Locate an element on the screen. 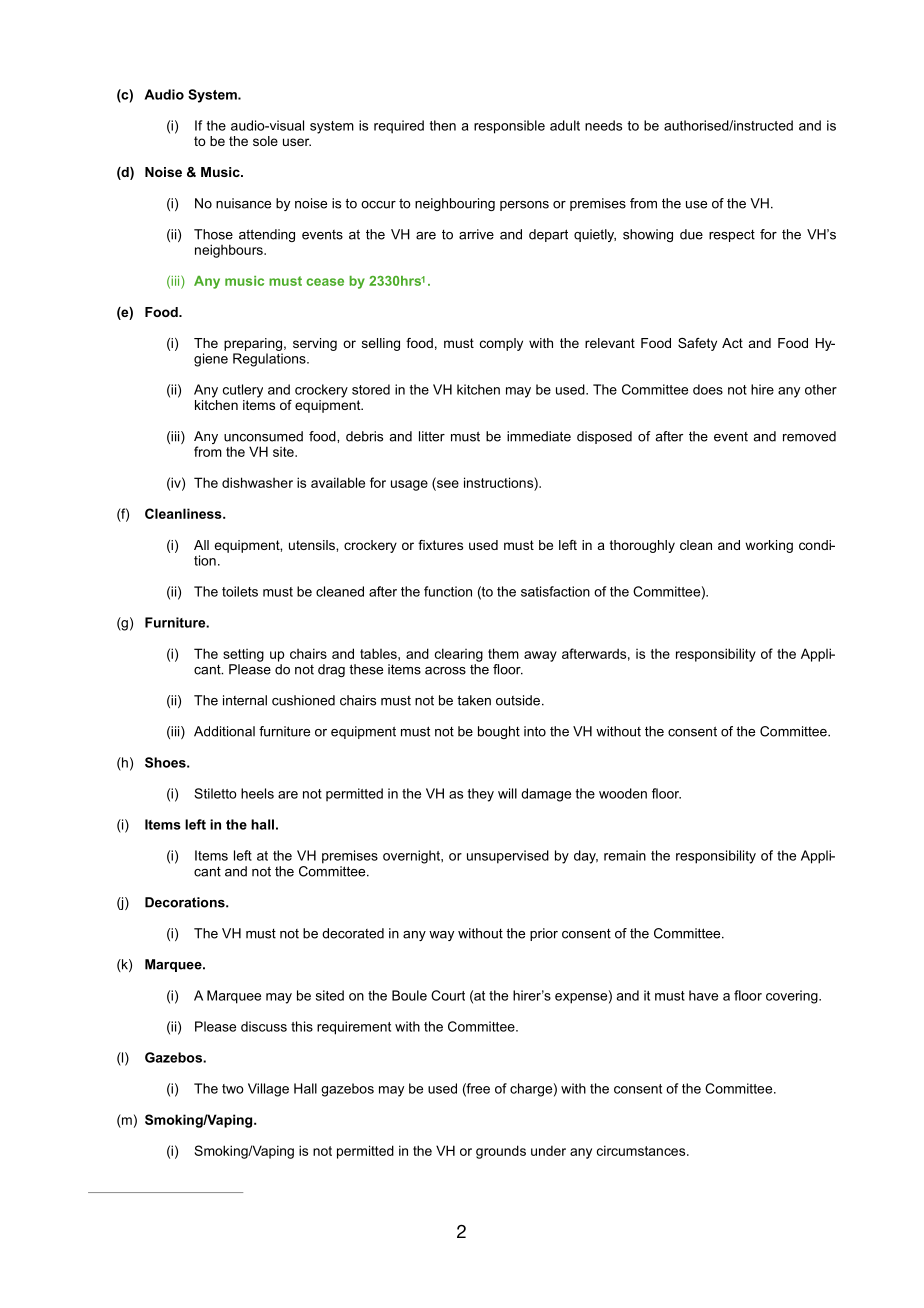 The width and height of the screenshot is (924, 1308). Village is located at coordinates (268, 1090).
